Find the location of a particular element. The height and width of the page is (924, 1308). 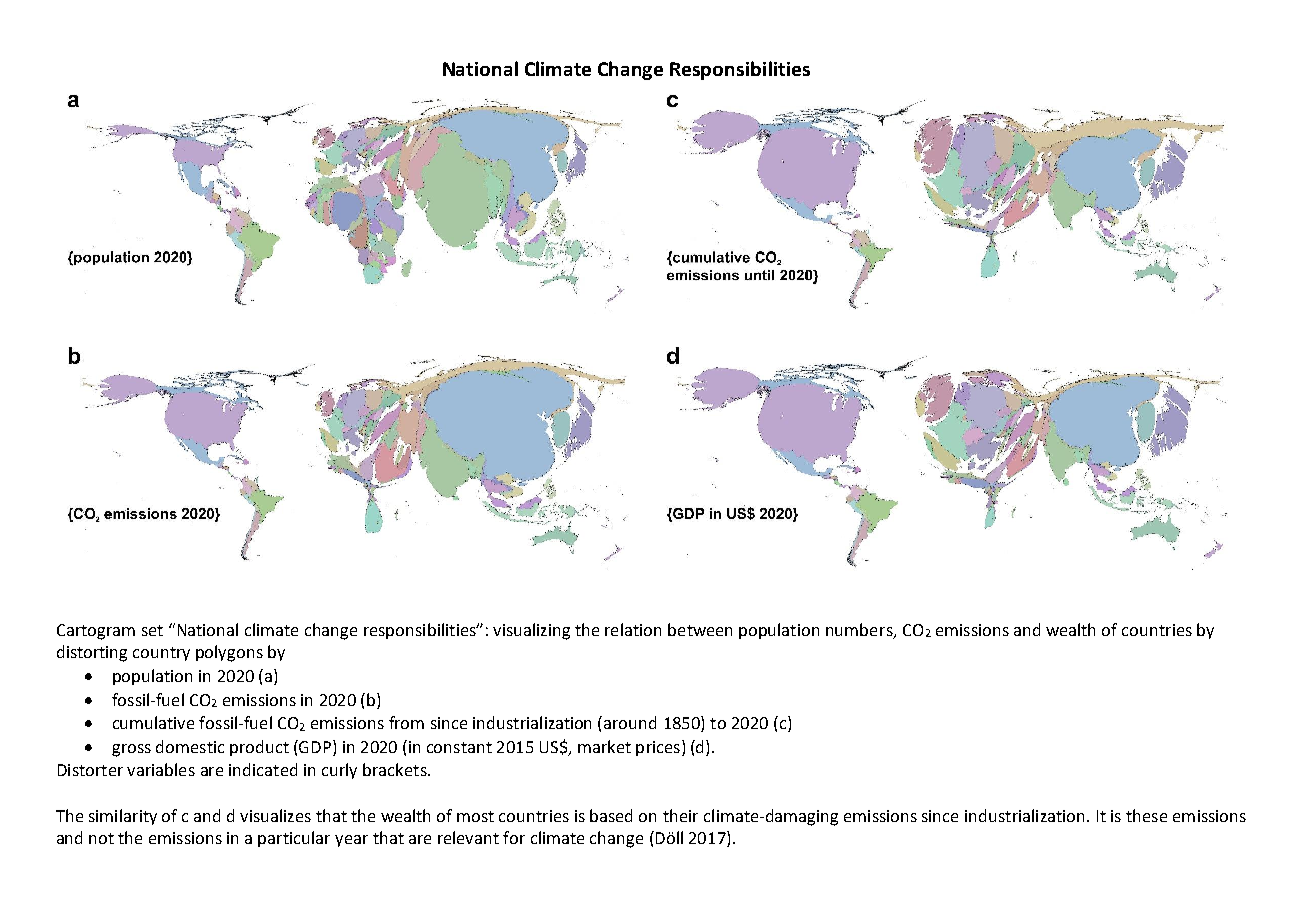

market is located at coordinates (604, 746).
